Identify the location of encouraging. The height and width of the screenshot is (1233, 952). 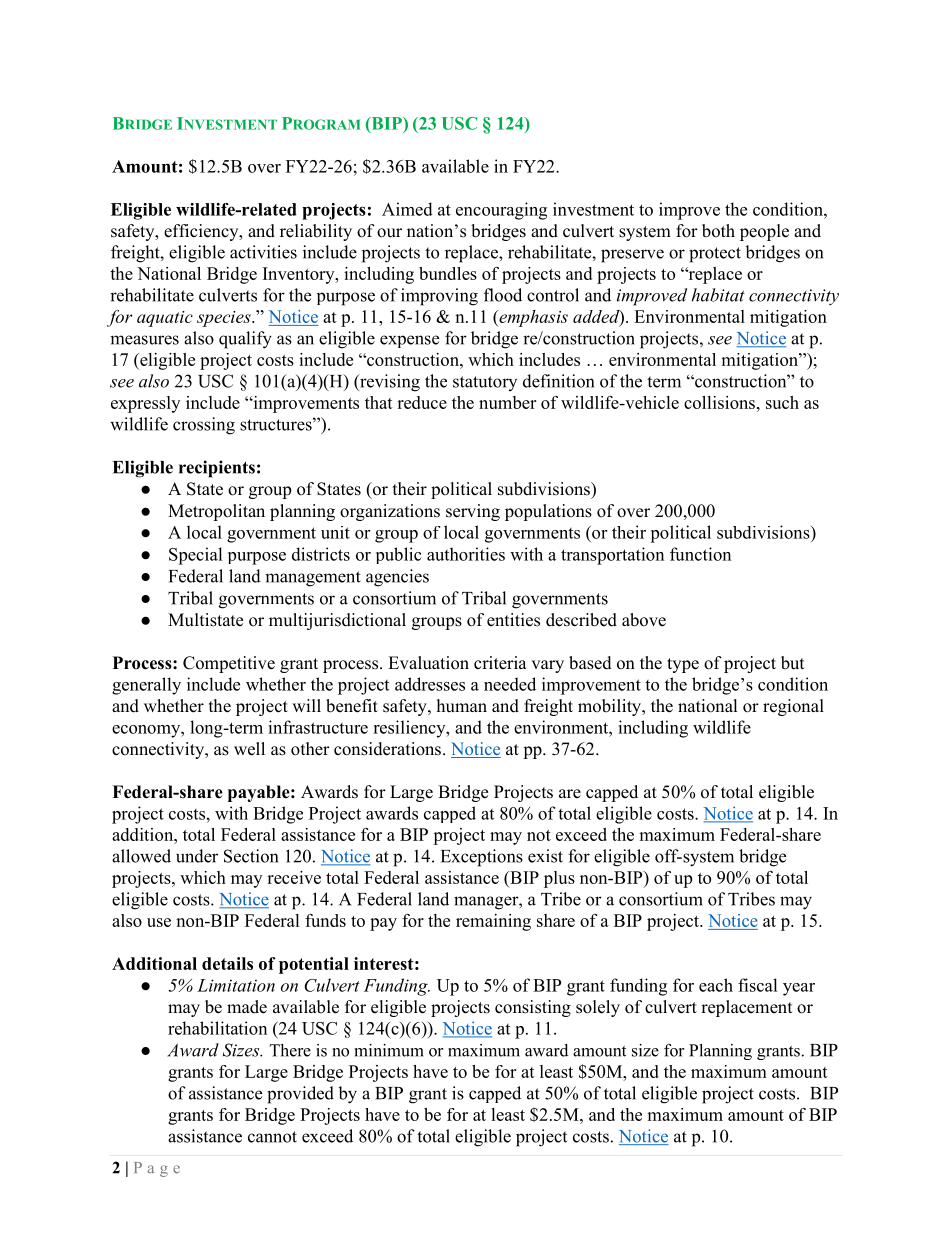
(501, 211).
